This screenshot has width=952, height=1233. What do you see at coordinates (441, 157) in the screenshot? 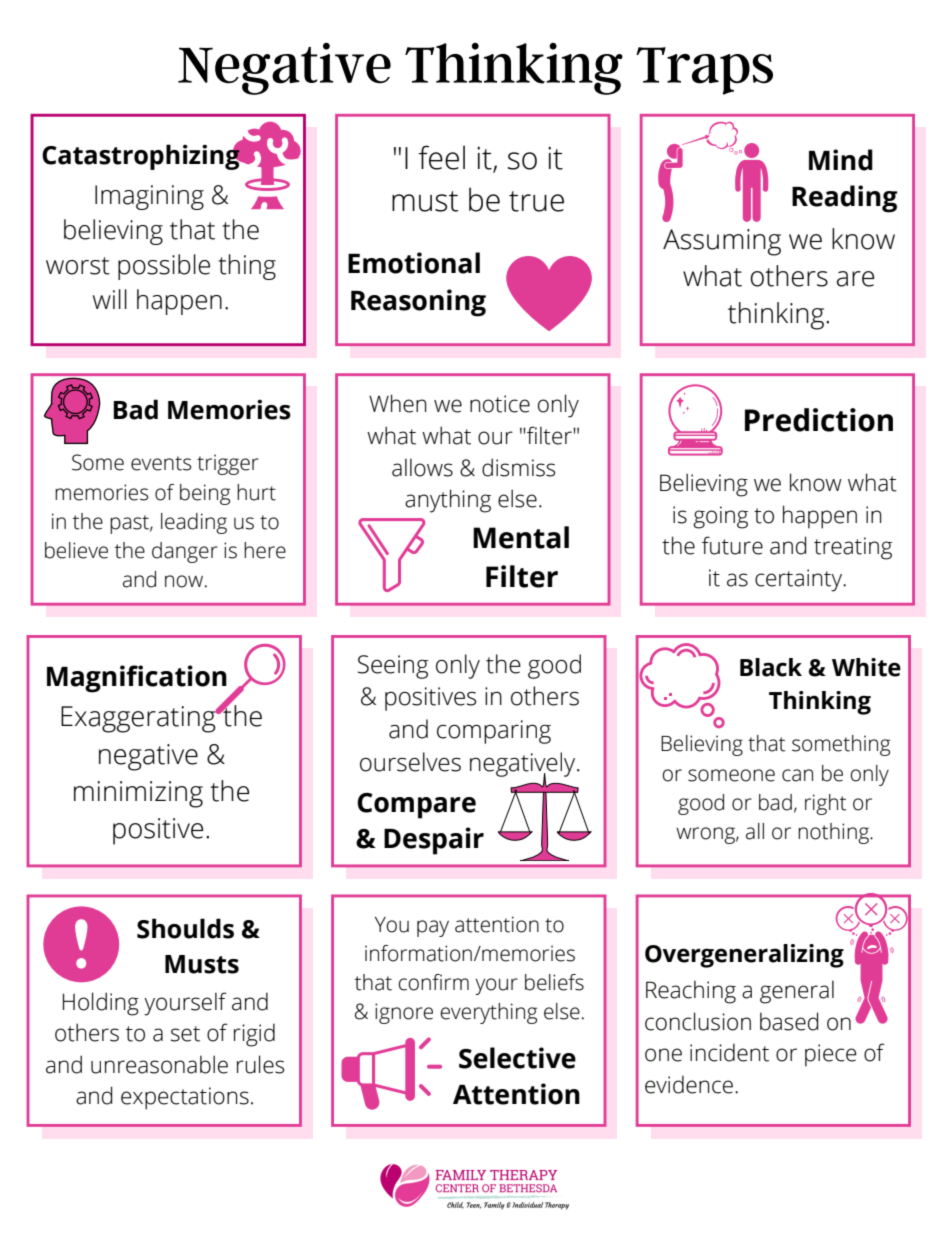
I see `feel` at bounding box center [441, 157].
